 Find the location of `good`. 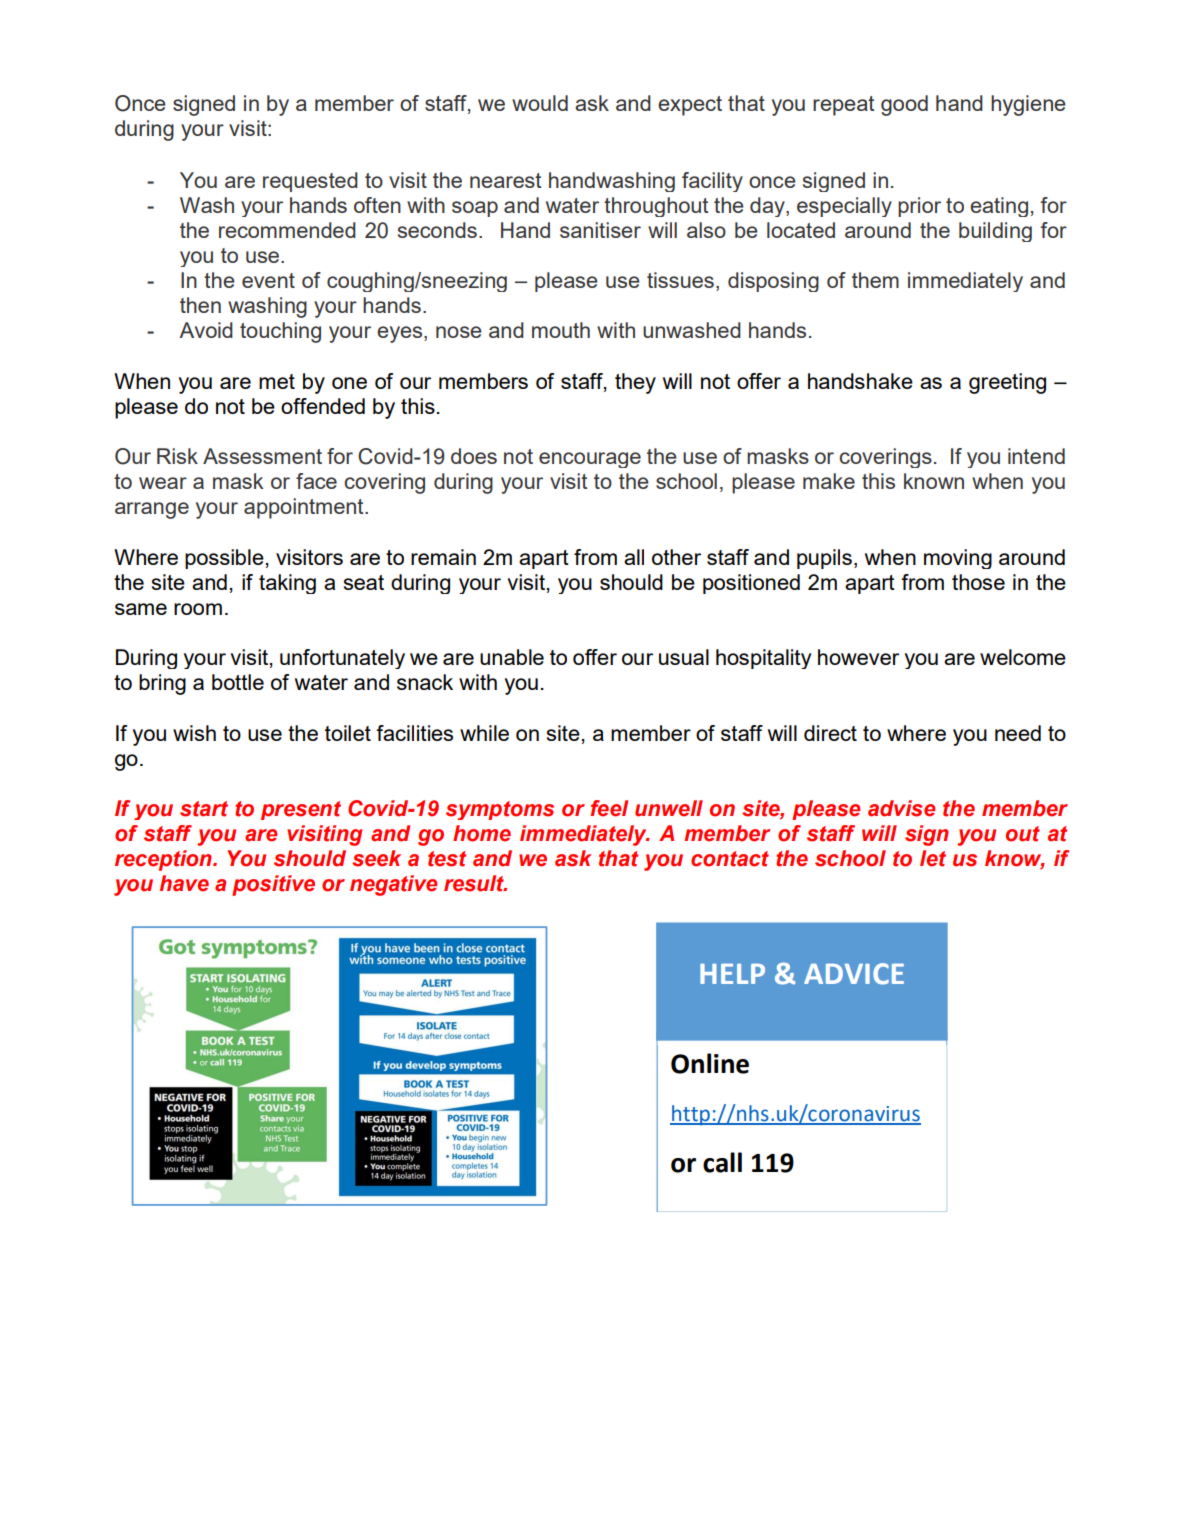

good is located at coordinates (904, 105).
